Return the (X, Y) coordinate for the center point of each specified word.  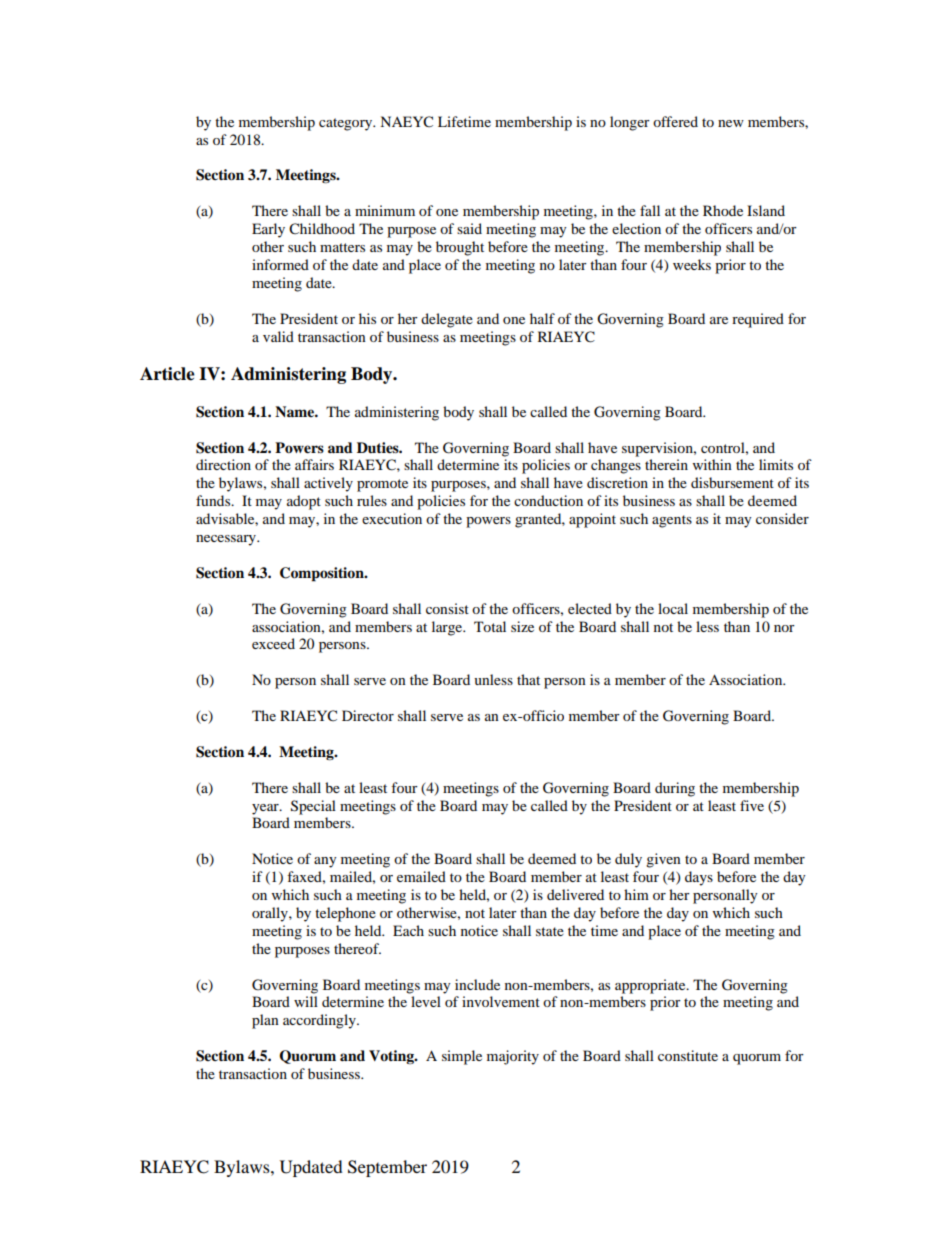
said (469, 228)
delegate (447, 320)
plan (265, 1021)
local (673, 608)
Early (268, 230)
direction (223, 464)
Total (490, 626)
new (731, 123)
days (699, 878)
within (712, 464)
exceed (273, 643)
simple (462, 1057)
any (325, 862)
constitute (688, 1055)
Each (408, 930)
